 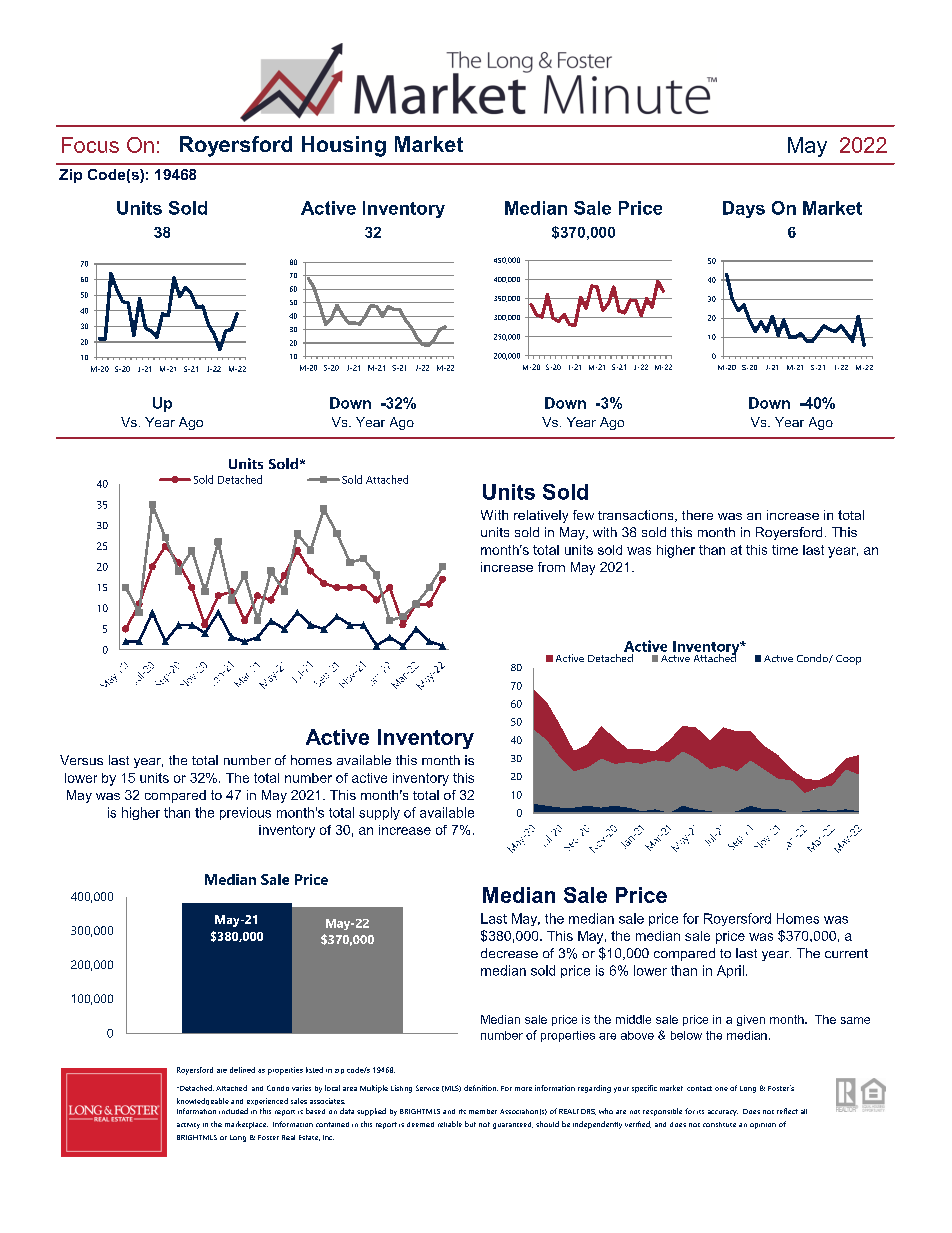 What do you see at coordinates (90, 145) in the screenshot?
I see `Focus` at bounding box center [90, 145].
